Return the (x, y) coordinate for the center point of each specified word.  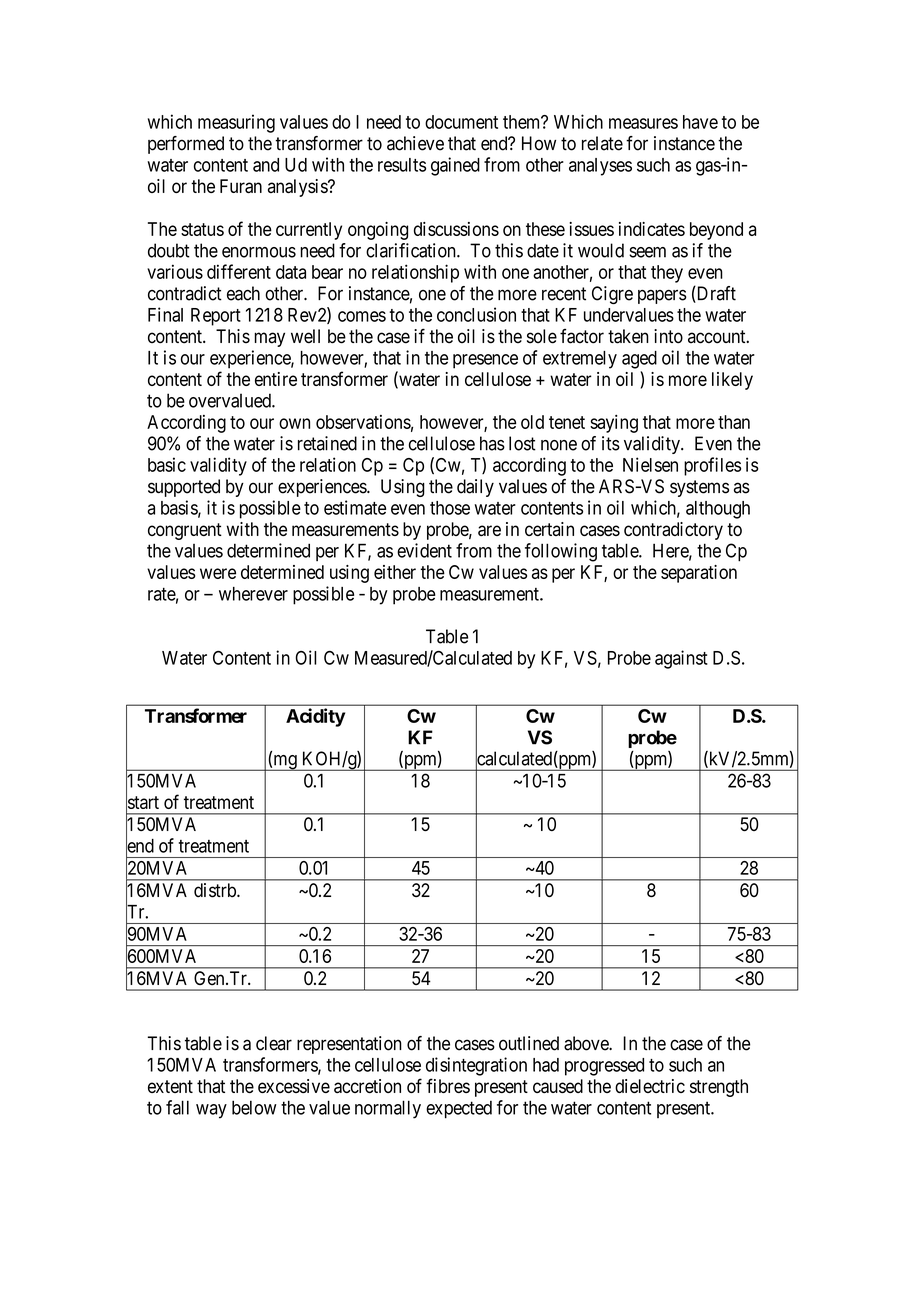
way (211, 1111)
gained (455, 166)
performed (186, 145)
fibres (448, 1085)
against (681, 659)
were (218, 573)
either (395, 572)
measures (643, 123)
